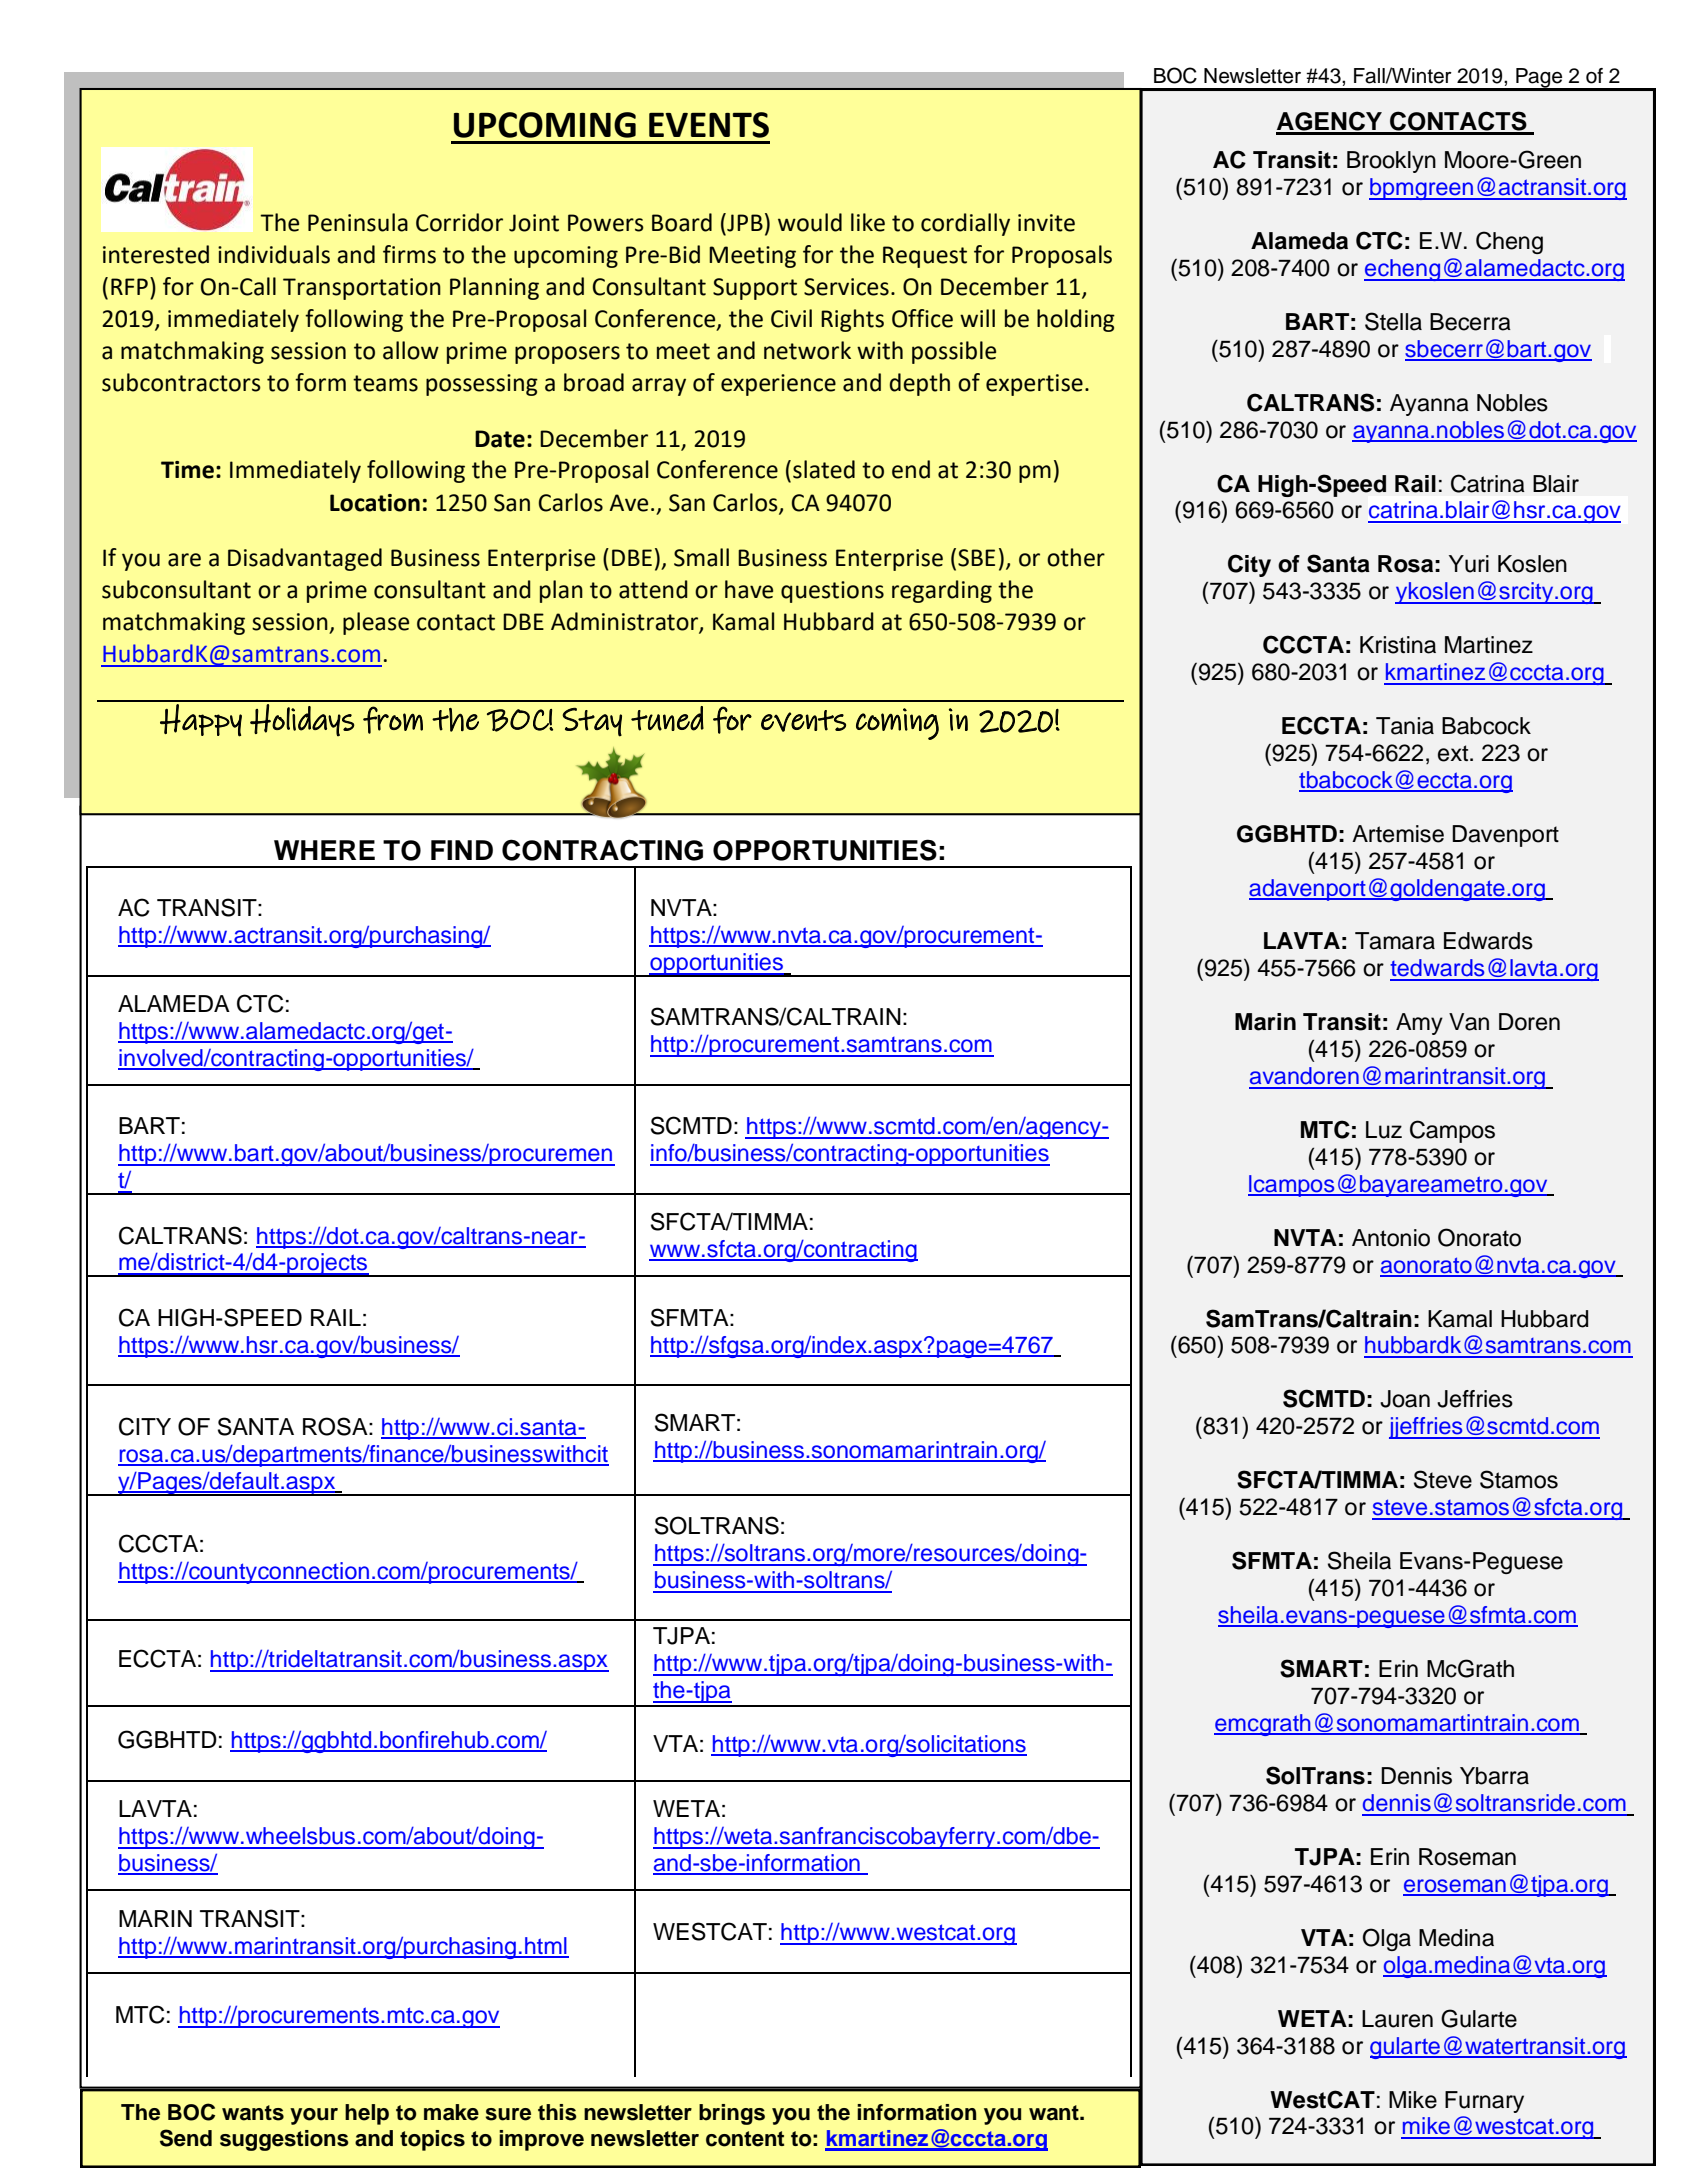 The image size is (1686, 2182). I want to click on your, so click(314, 2116).
